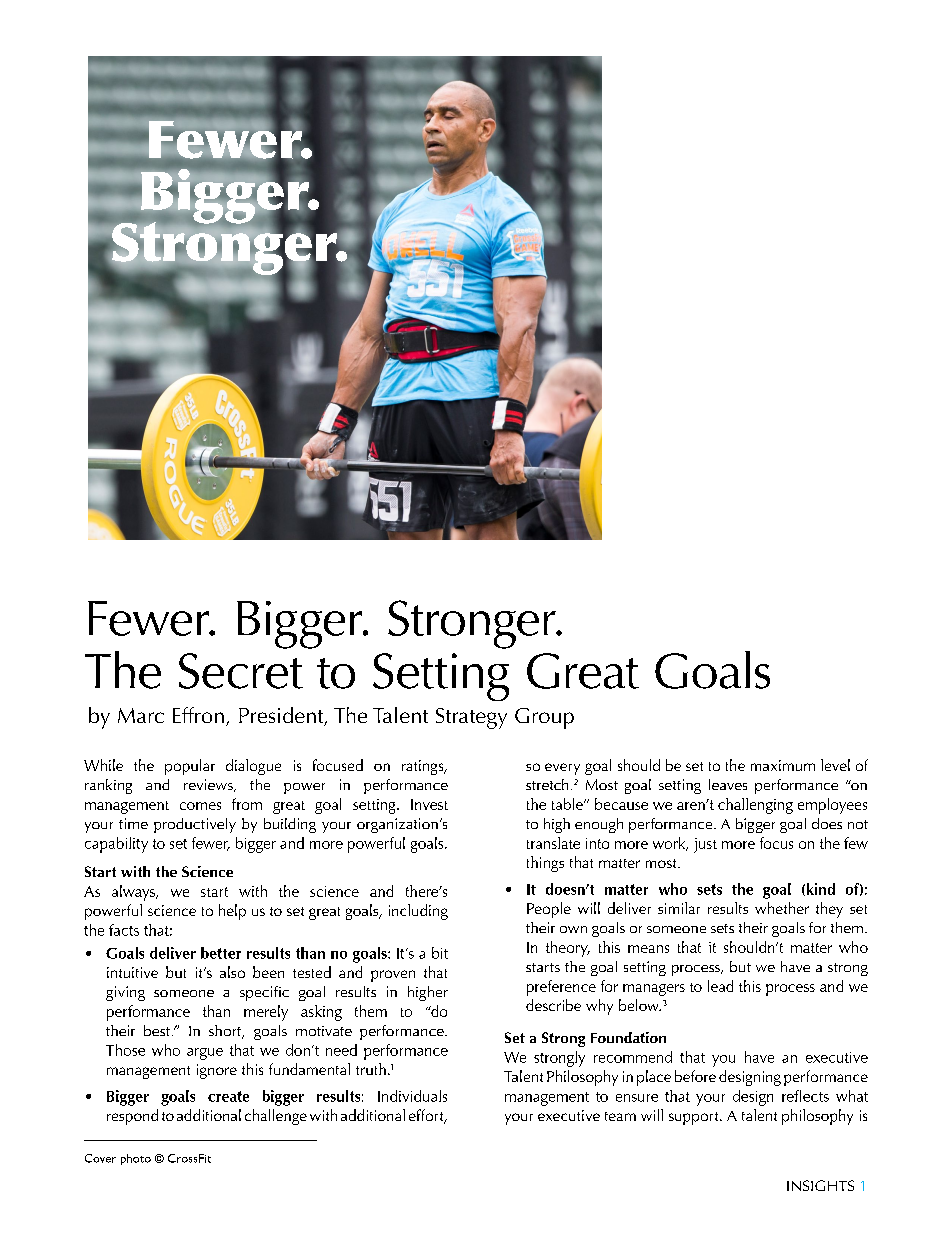 Image resolution: width=952 pixels, height=1233 pixels. What do you see at coordinates (755, 806) in the page?
I see `challenging` at bounding box center [755, 806].
